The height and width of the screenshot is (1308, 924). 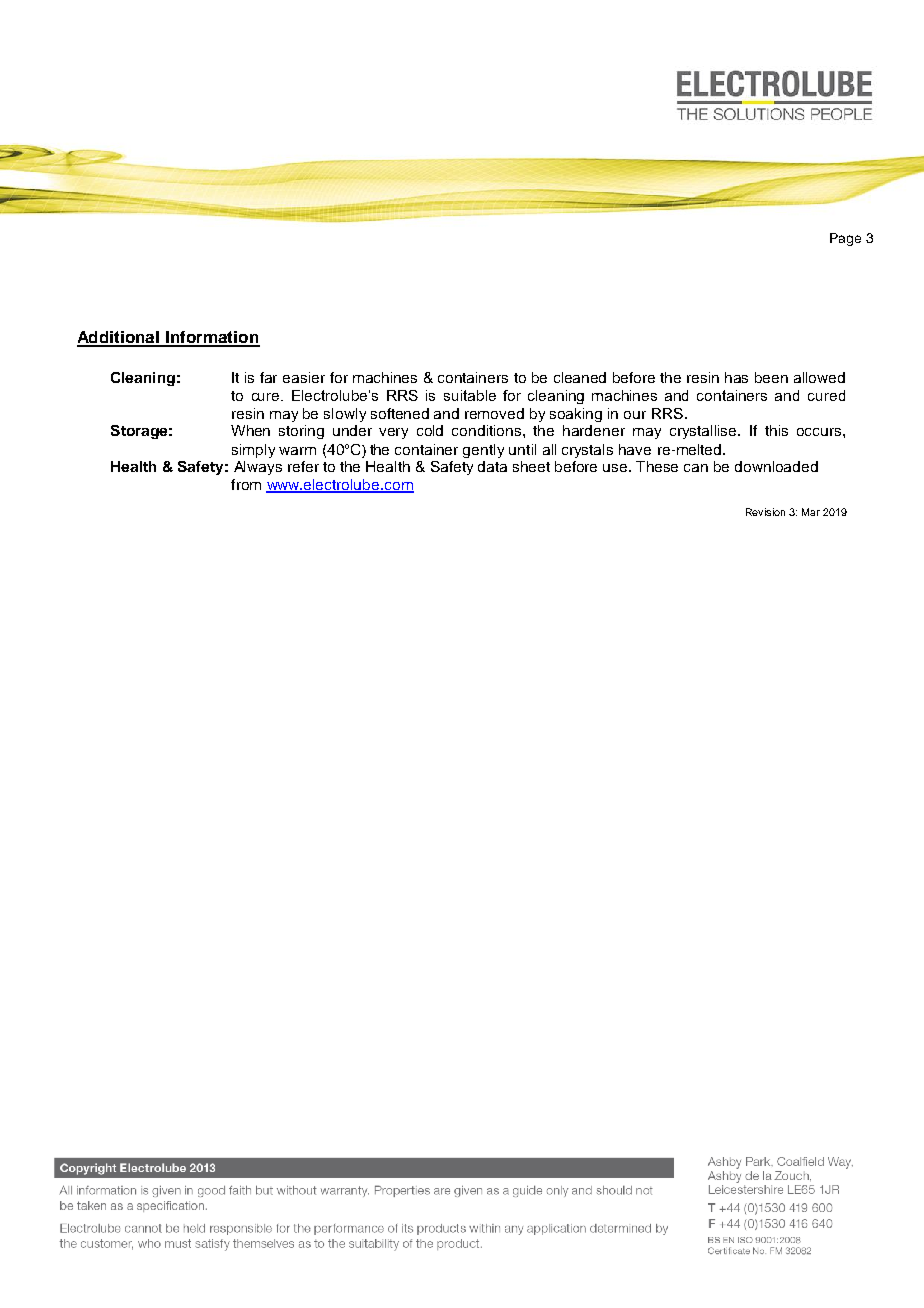 I want to click on this, so click(x=776, y=430).
